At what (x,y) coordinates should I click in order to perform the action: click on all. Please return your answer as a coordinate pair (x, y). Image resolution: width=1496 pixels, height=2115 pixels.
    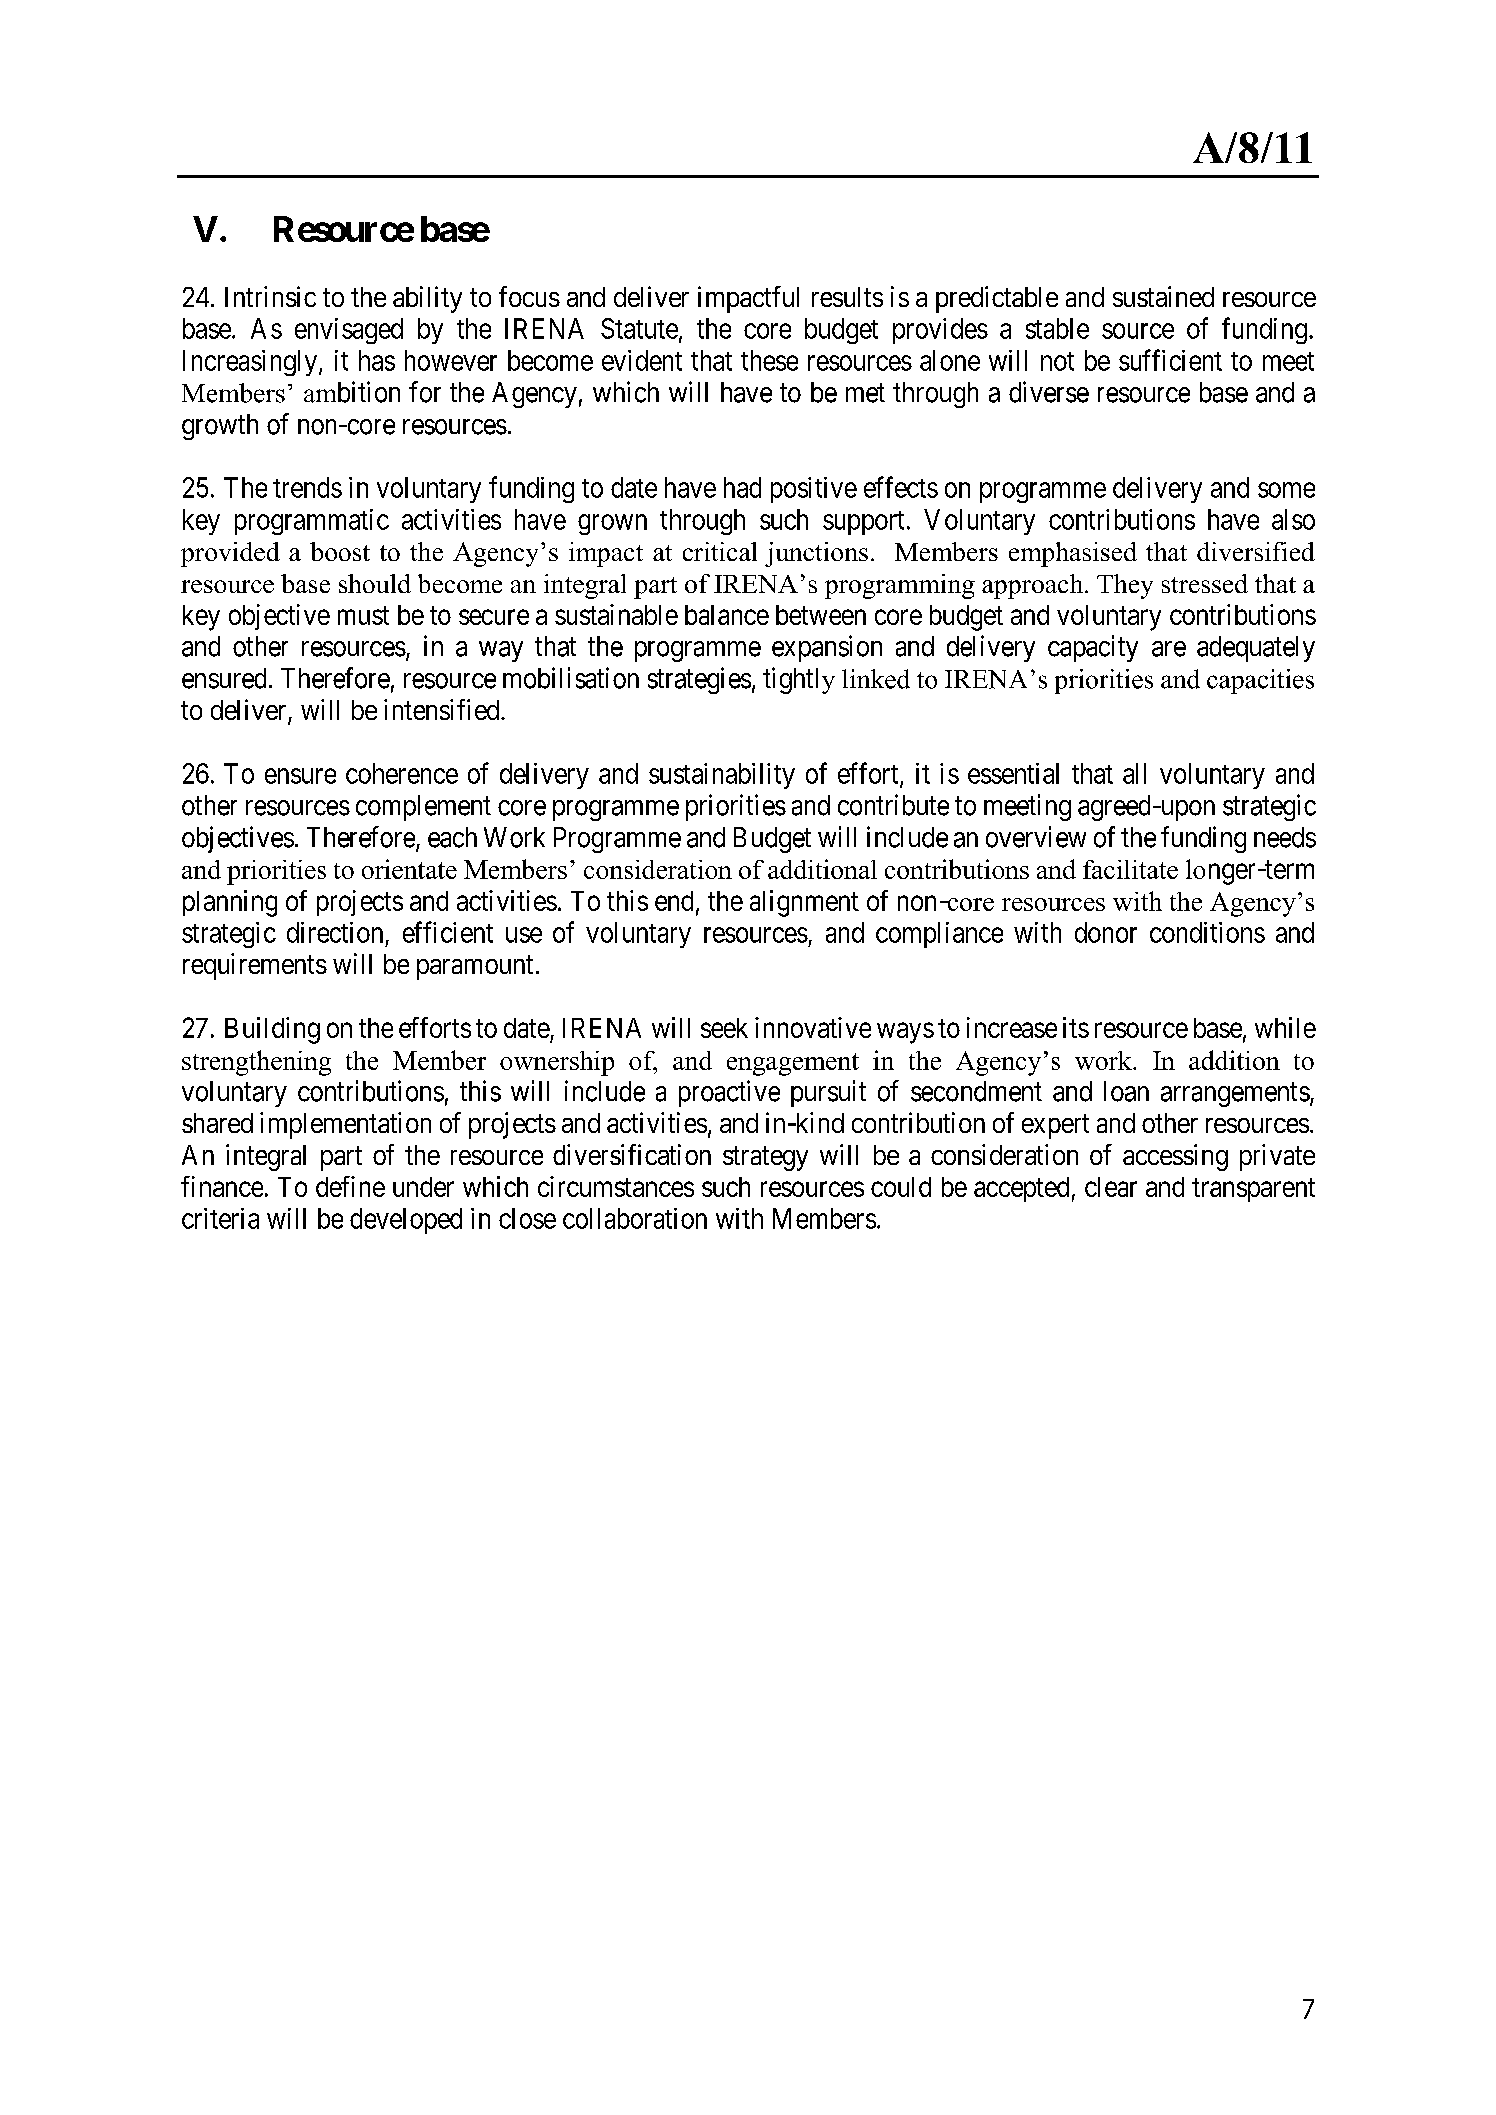
    Looking at the image, I should click on (1134, 773).
